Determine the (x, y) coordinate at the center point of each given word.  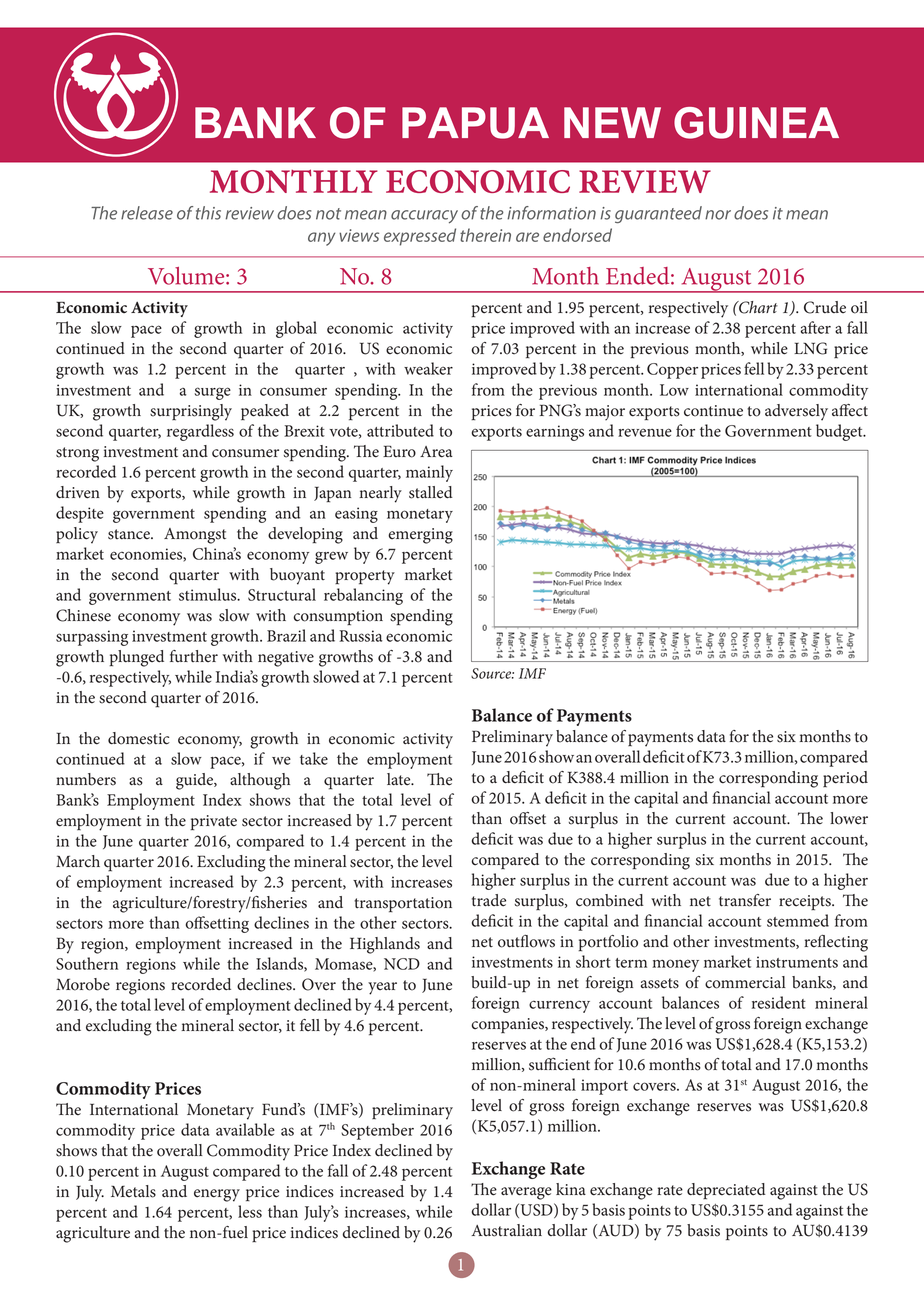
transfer (745, 900)
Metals (133, 1191)
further (194, 656)
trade (489, 900)
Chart (757, 307)
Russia (361, 636)
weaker (428, 368)
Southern (87, 963)
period (845, 779)
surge (213, 393)
